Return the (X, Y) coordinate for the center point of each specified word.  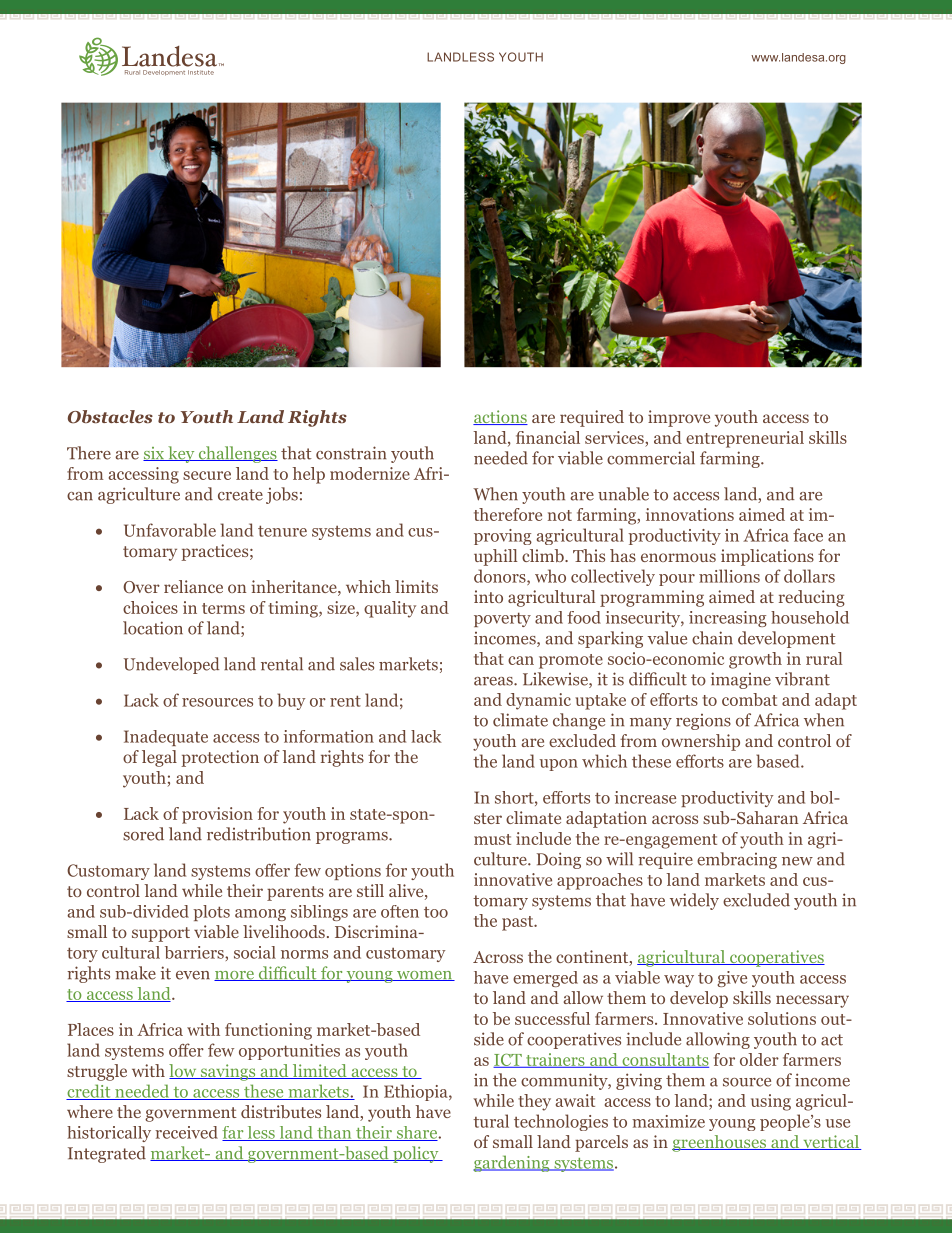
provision (217, 815)
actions (500, 417)
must (492, 839)
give (732, 979)
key (181, 454)
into (488, 596)
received (186, 1132)
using (771, 1102)
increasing (728, 619)
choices (150, 607)
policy (416, 1154)
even (193, 975)
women (424, 976)
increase (645, 797)
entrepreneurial (745, 439)
